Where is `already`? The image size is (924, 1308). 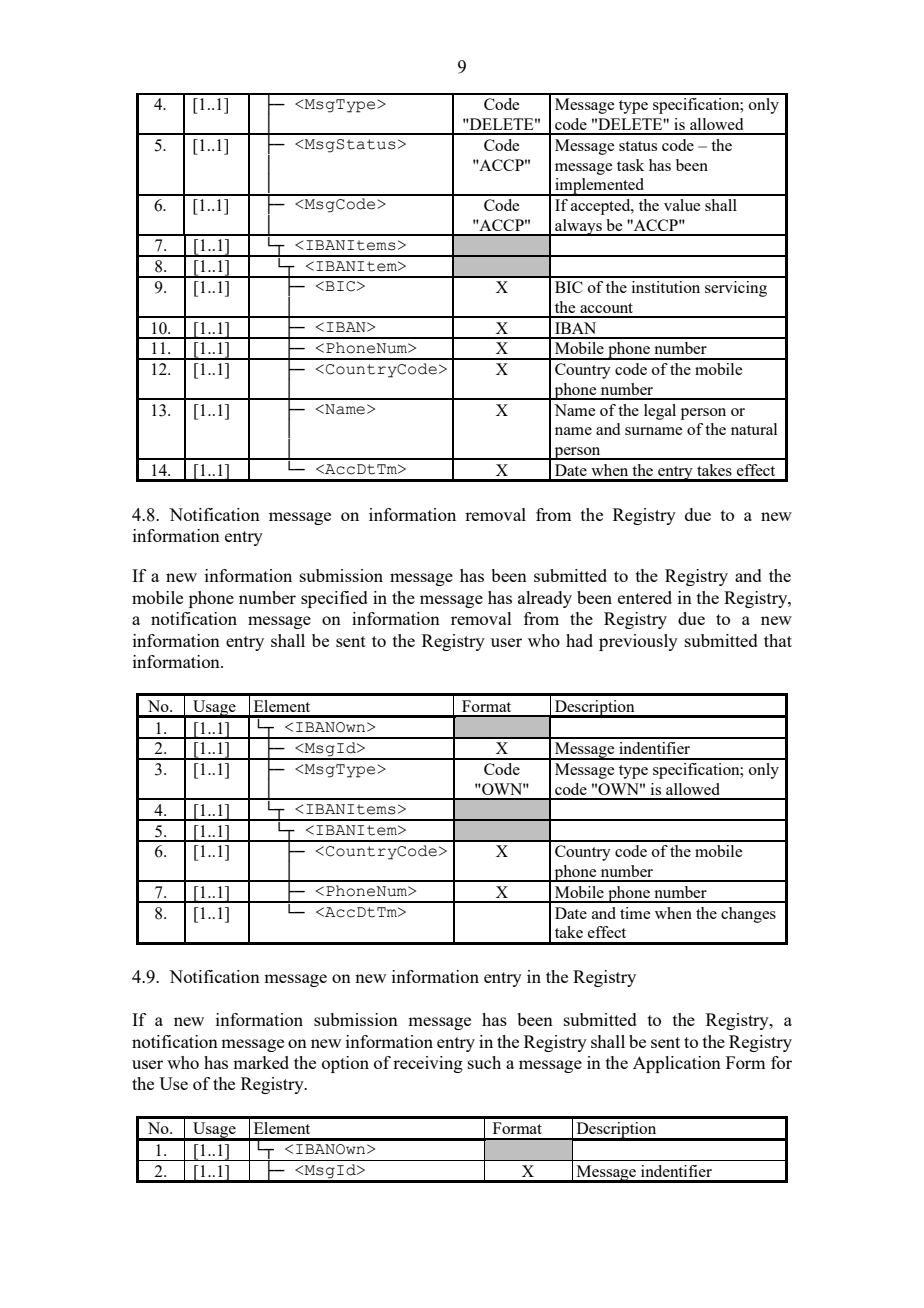
already is located at coordinates (545, 599).
